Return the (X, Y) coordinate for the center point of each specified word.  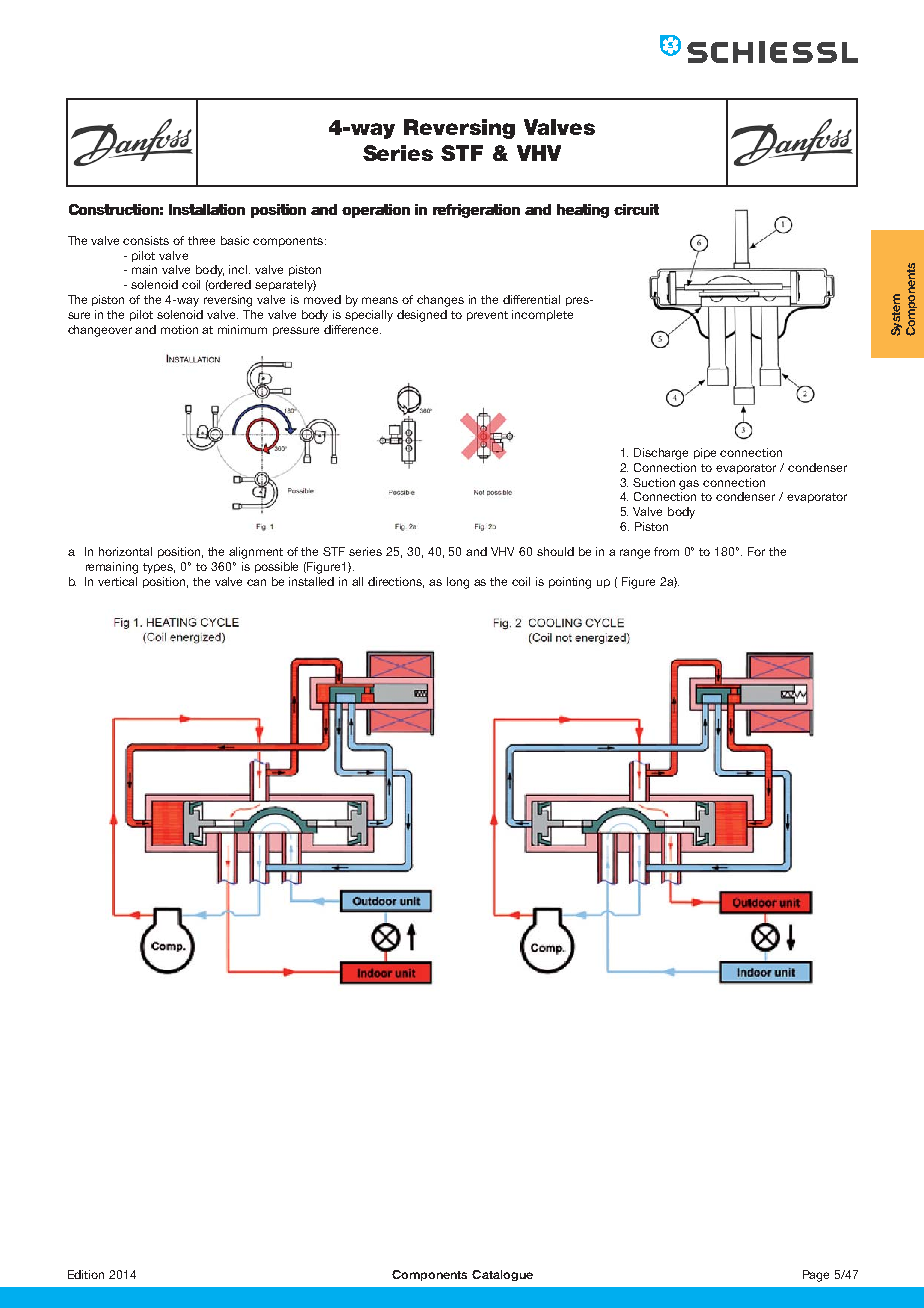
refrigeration (476, 211)
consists (146, 240)
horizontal (125, 551)
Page (816, 1276)
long (458, 583)
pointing (570, 583)
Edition (86, 1274)
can (256, 582)
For (756, 551)
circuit (636, 209)
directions (396, 582)
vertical (117, 581)
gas (689, 485)
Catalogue (502, 1275)
